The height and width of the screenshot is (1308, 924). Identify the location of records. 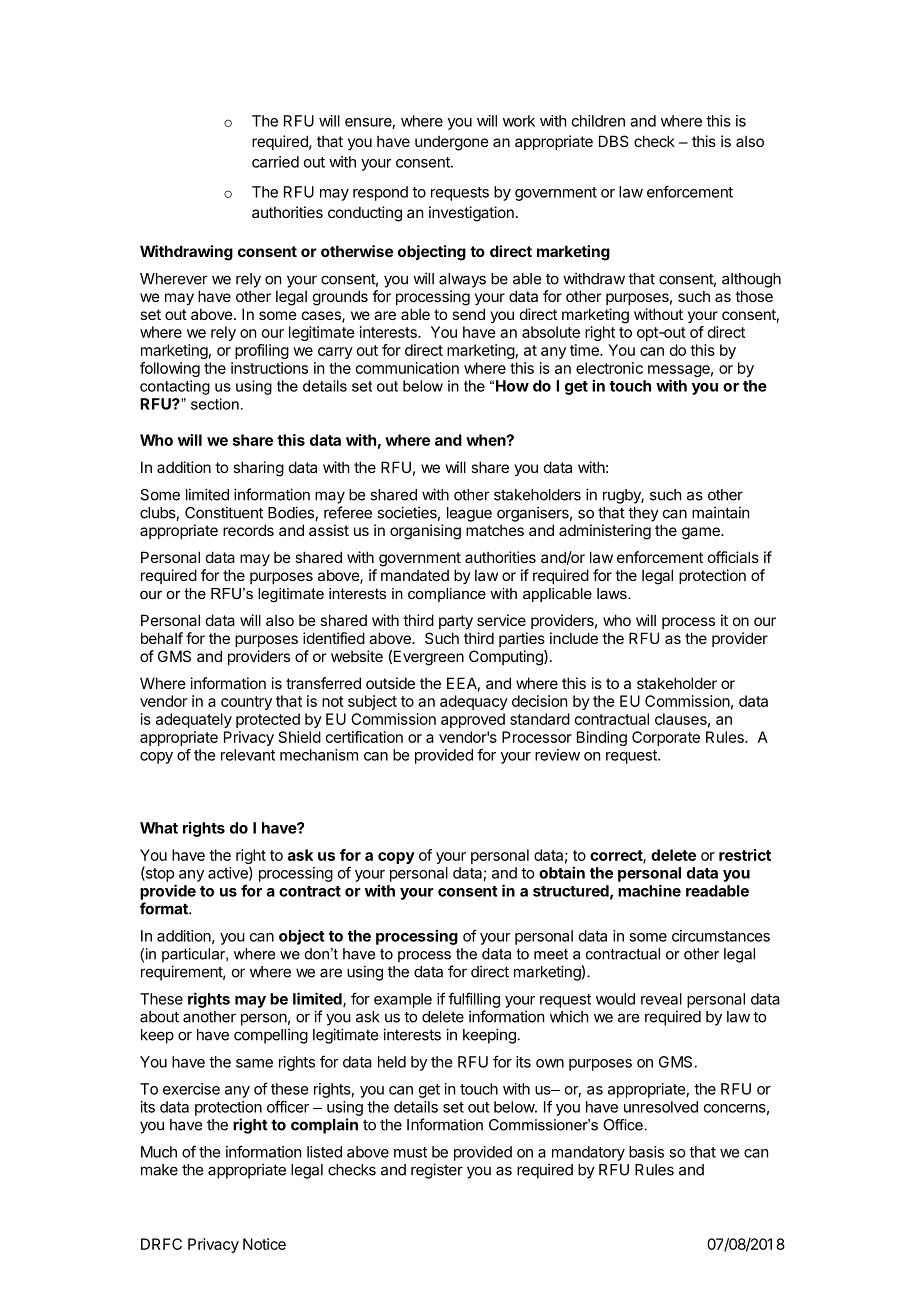
(248, 530).
